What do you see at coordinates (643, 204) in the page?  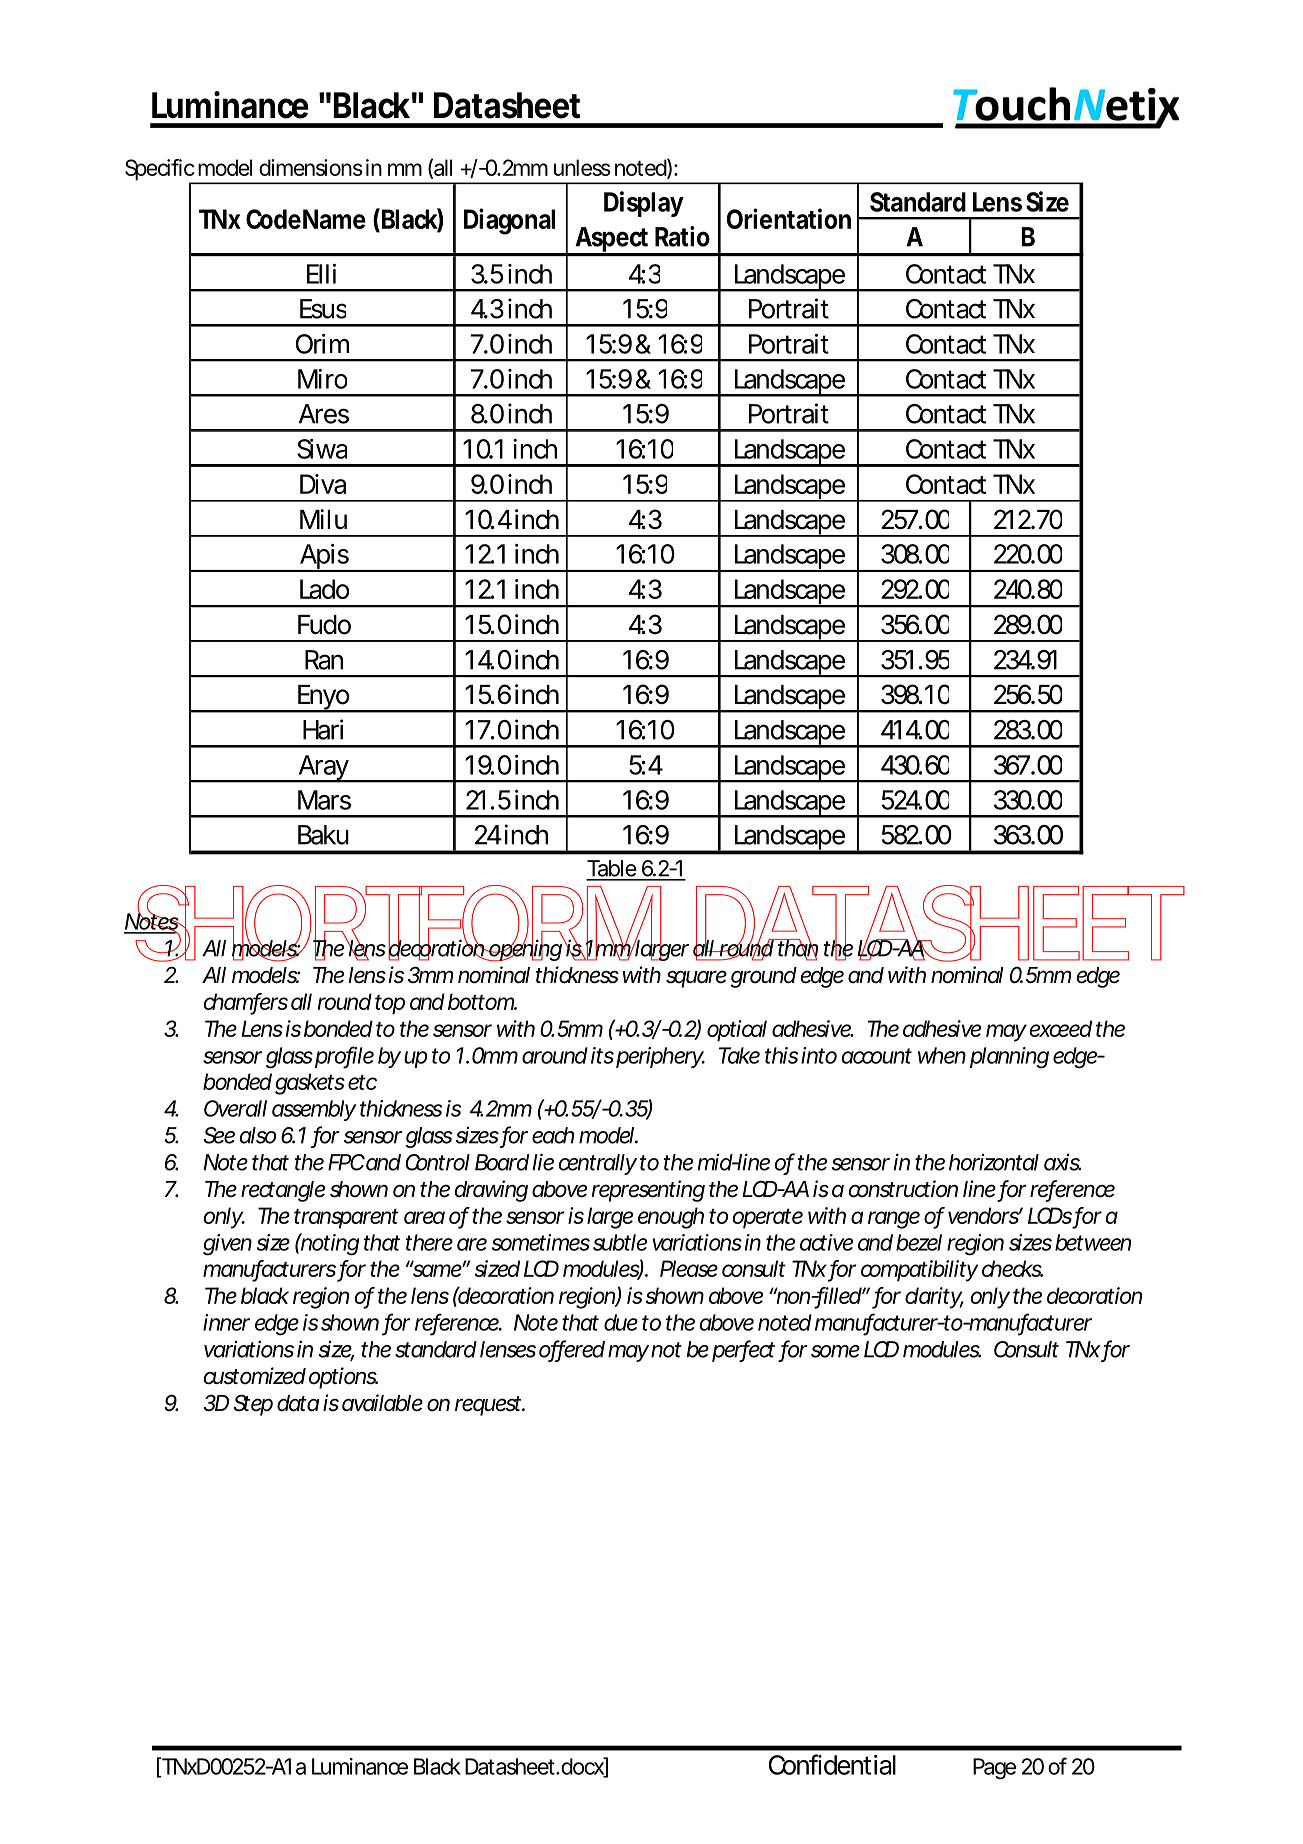 I see `Display` at bounding box center [643, 204].
